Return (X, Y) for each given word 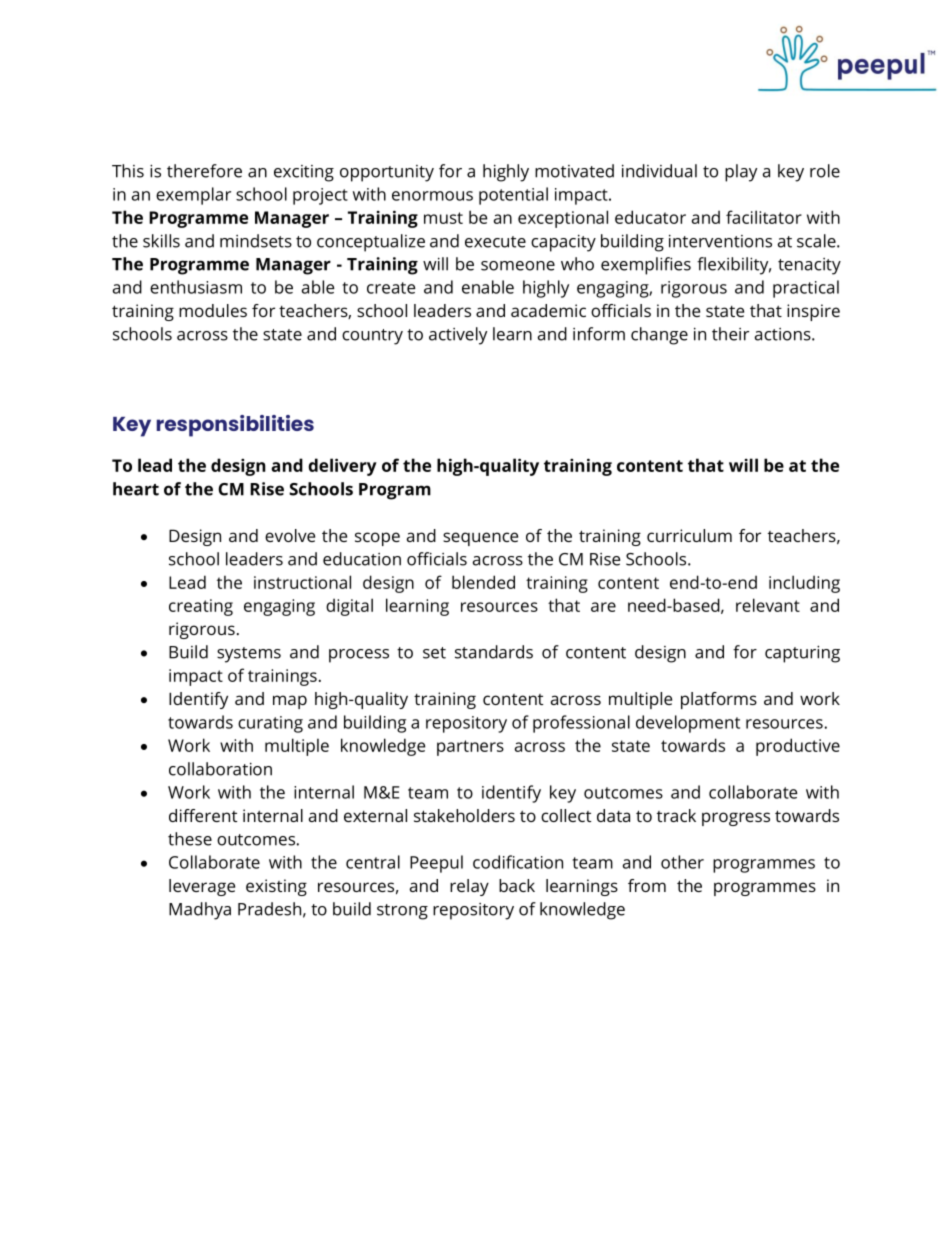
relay (469, 887)
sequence (480, 539)
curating (270, 724)
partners (470, 748)
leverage (202, 887)
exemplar (193, 196)
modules (213, 310)
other (682, 862)
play (741, 173)
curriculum (689, 535)
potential (513, 196)
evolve (290, 535)
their (730, 334)
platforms (719, 700)
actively (458, 336)
